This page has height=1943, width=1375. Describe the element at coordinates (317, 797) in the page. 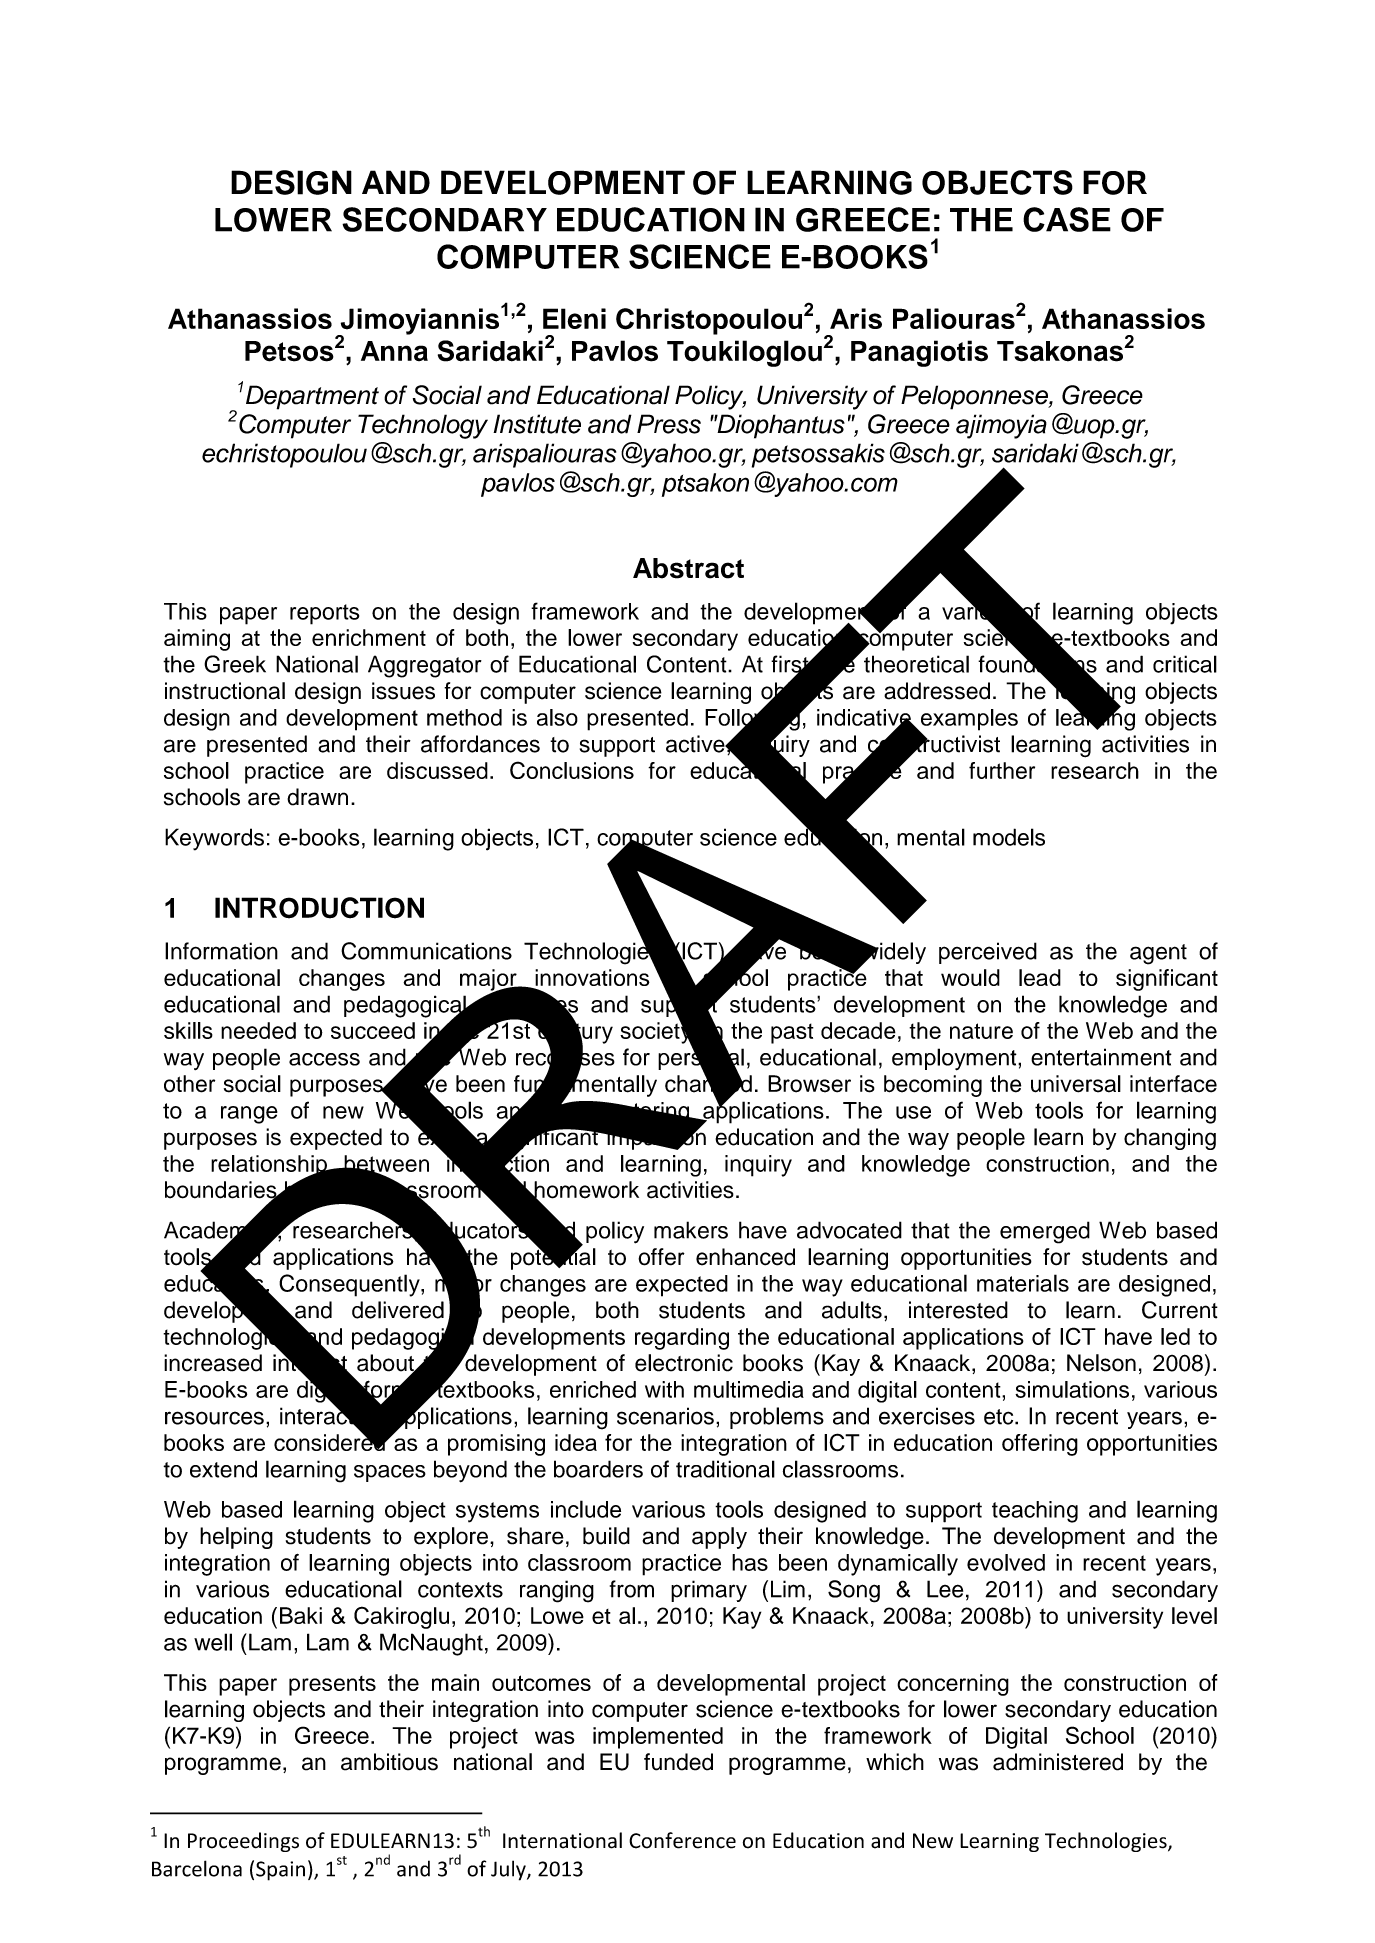

I see `drawn` at that location.
